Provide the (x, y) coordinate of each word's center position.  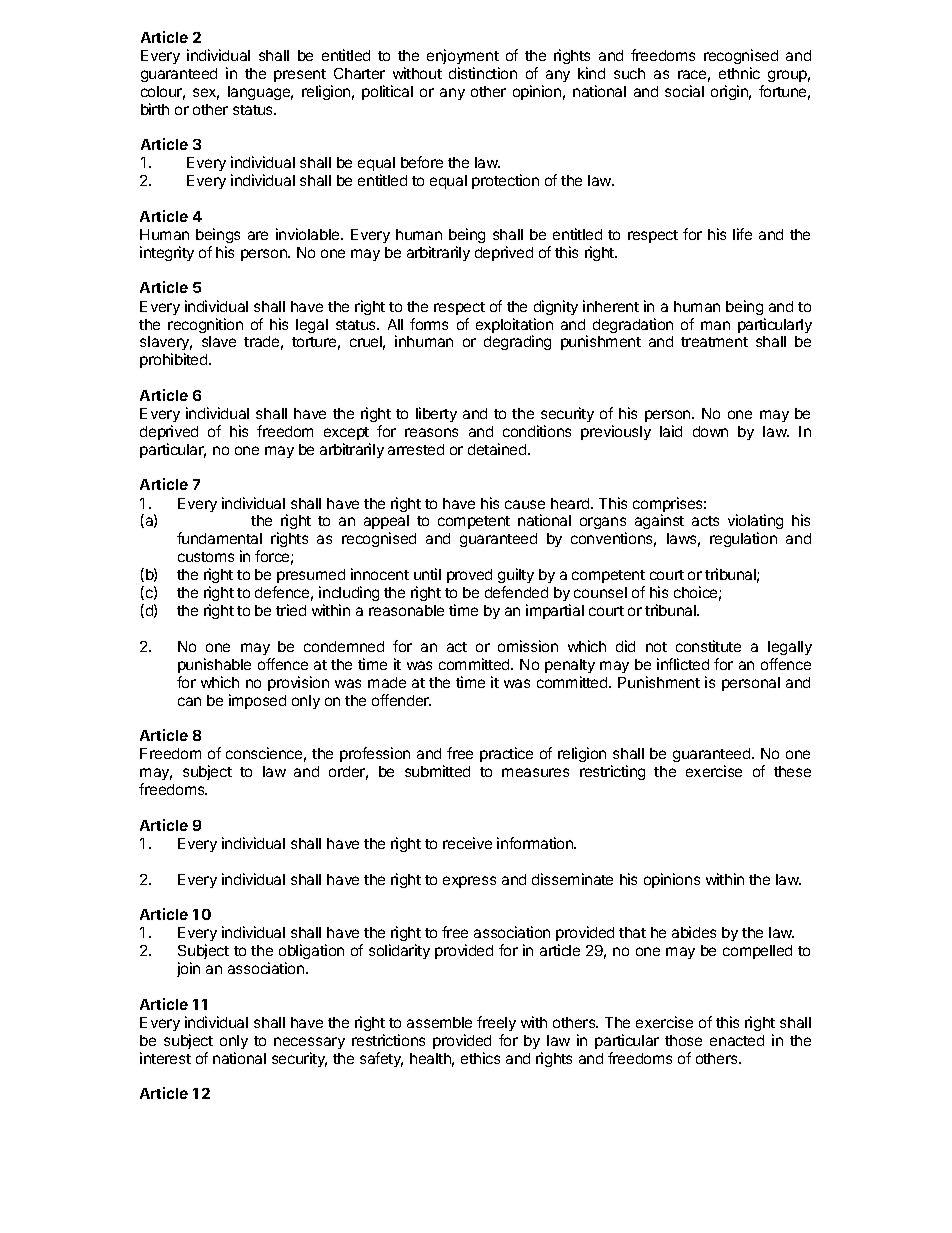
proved (469, 576)
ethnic (739, 73)
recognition (205, 325)
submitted (437, 771)
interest (165, 1058)
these (792, 771)
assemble (439, 1022)
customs (206, 557)
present (300, 75)
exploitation (514, 327)
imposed (257, 701)
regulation (743, 539)
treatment (714, 342)
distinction (483, 73)
